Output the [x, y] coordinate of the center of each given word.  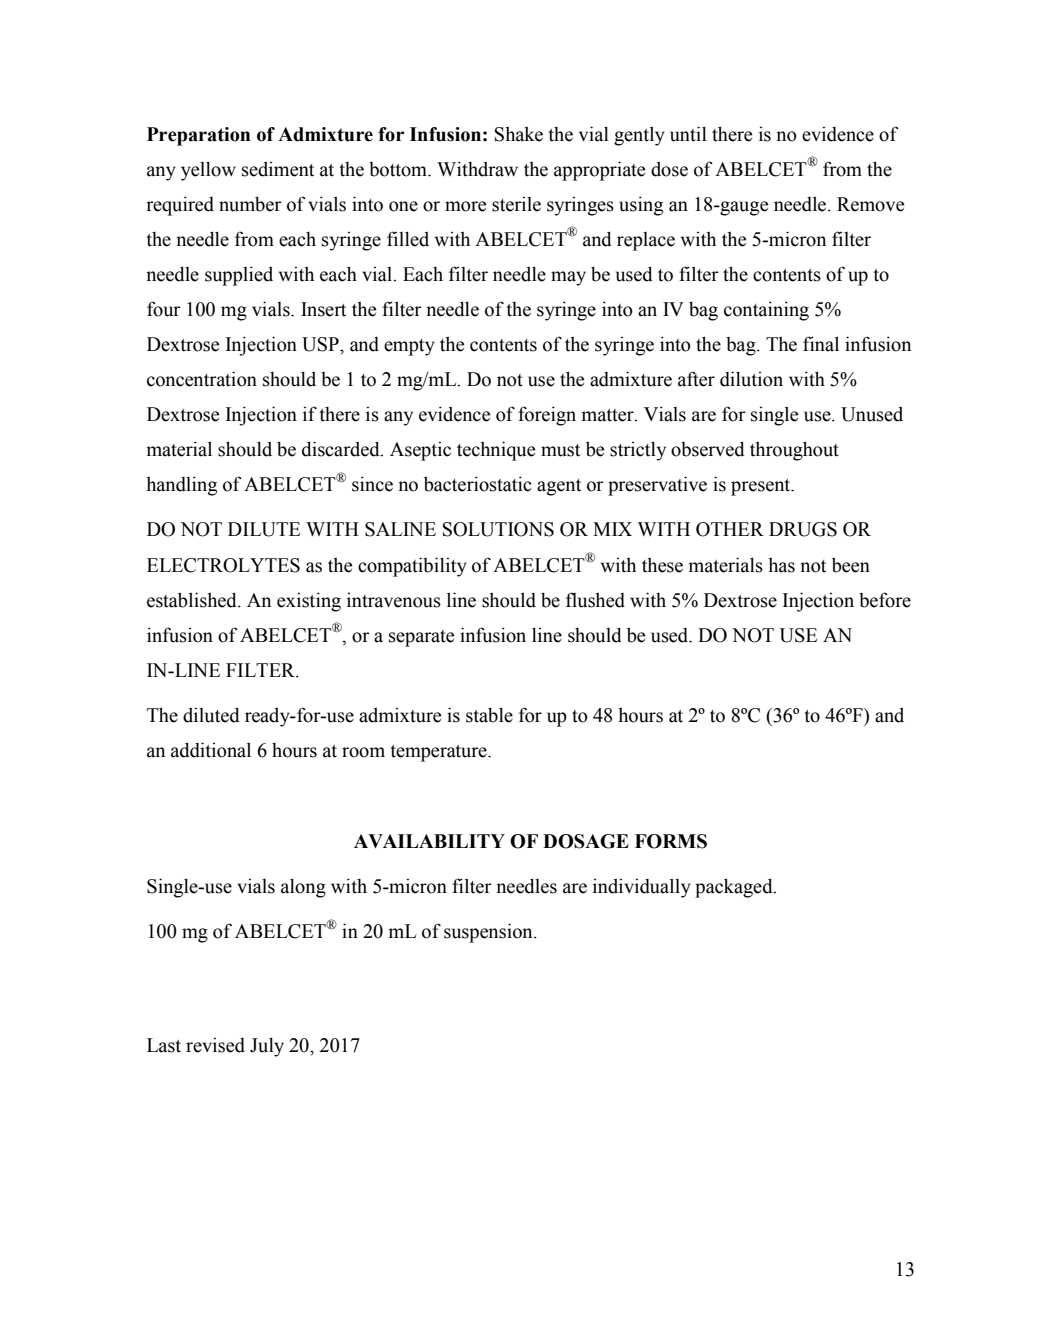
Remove [870, 204]
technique [496, 451]
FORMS [671, 841]
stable [489, 715]
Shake [519, 134]
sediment [278, 169]
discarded [342, 449]
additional [211, 750]
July [267, 1047]
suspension [489, 933]
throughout [794, 451]
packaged [735, 888]
